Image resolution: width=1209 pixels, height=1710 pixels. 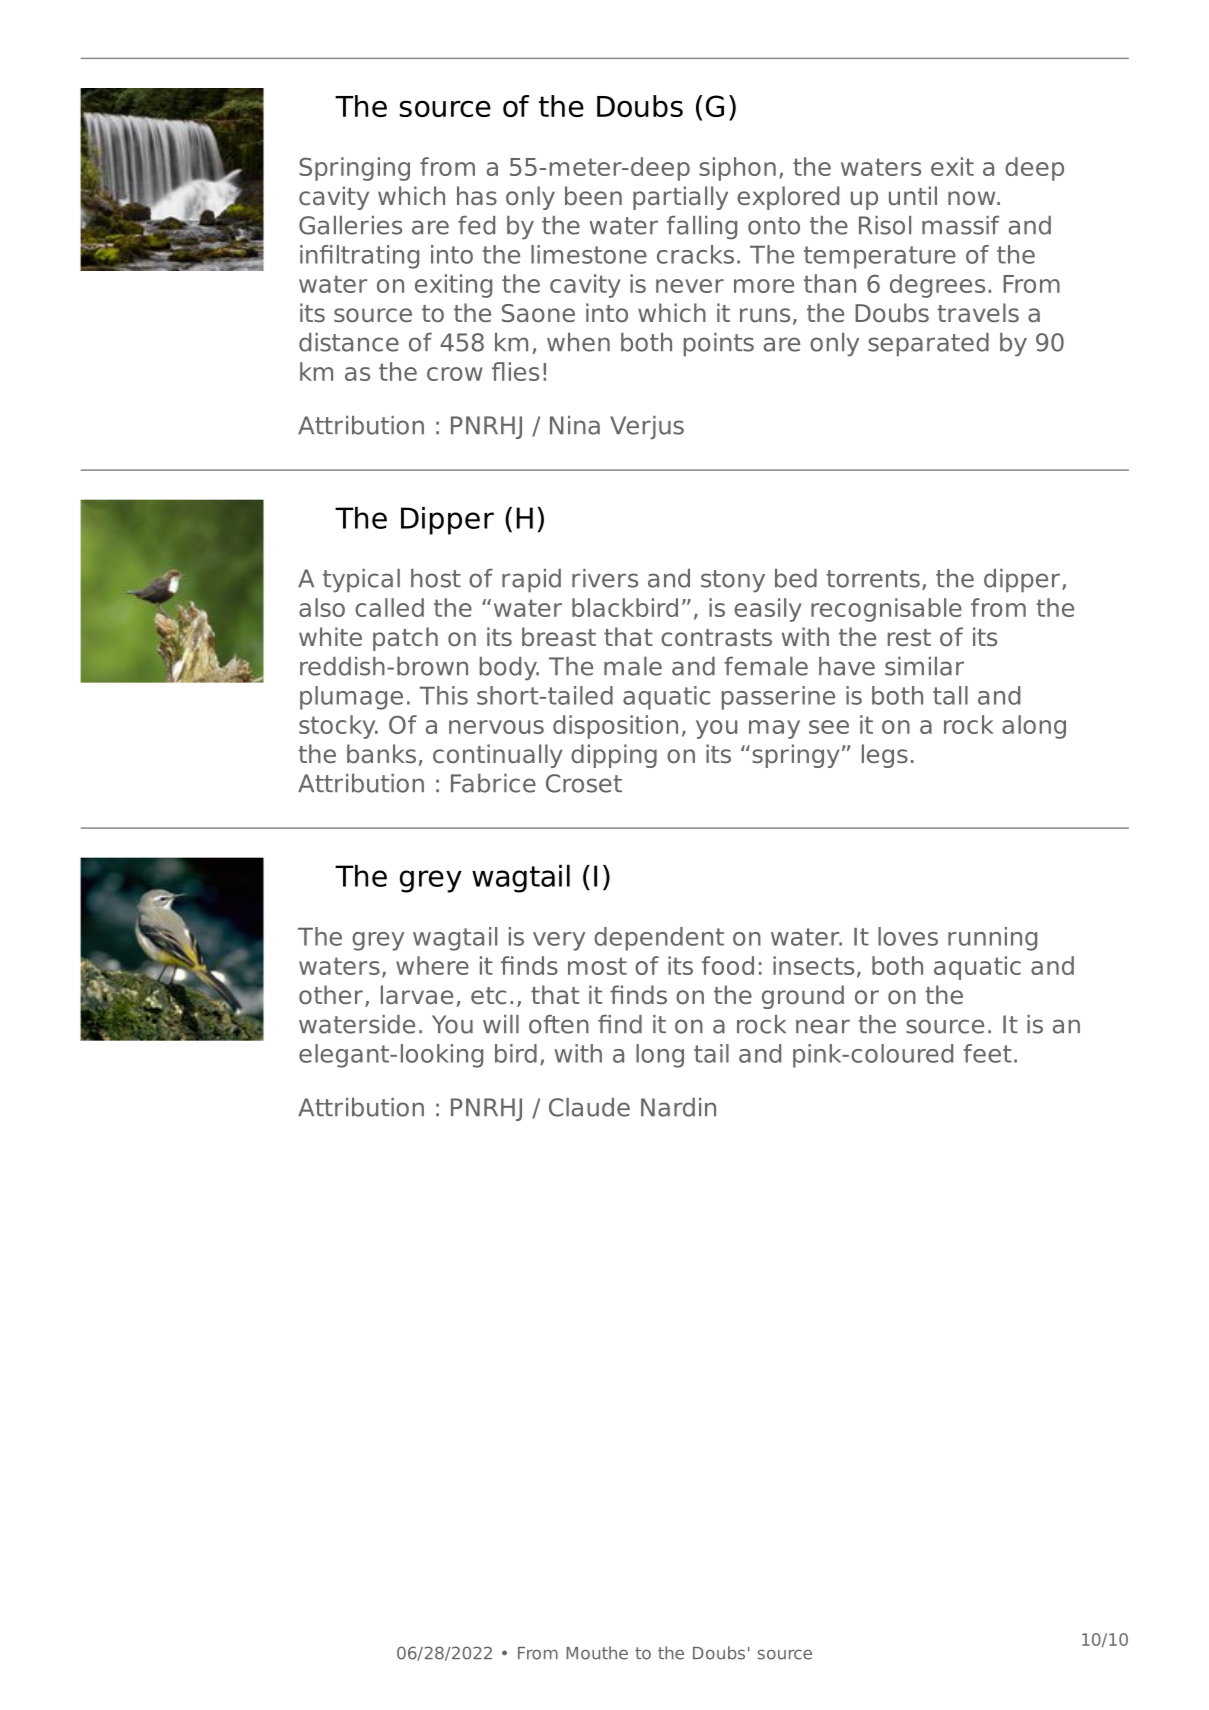 I want to click on rest, so click(x=909, y=638).
